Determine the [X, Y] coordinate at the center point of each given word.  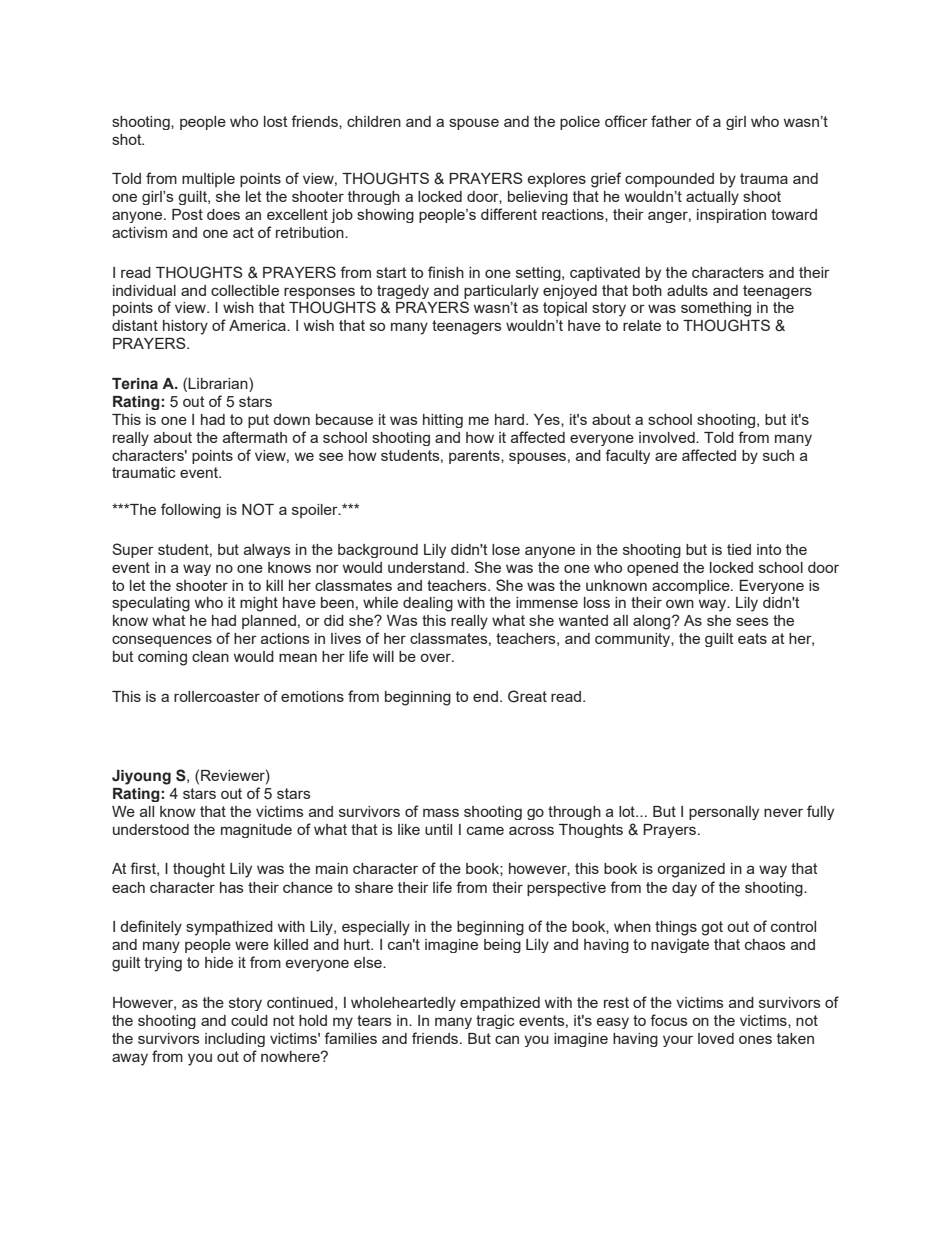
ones [755, 1039]
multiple [208, 180]
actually [712, 198]
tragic [495, 1022]
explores [557, 180]
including [235, 1040]
